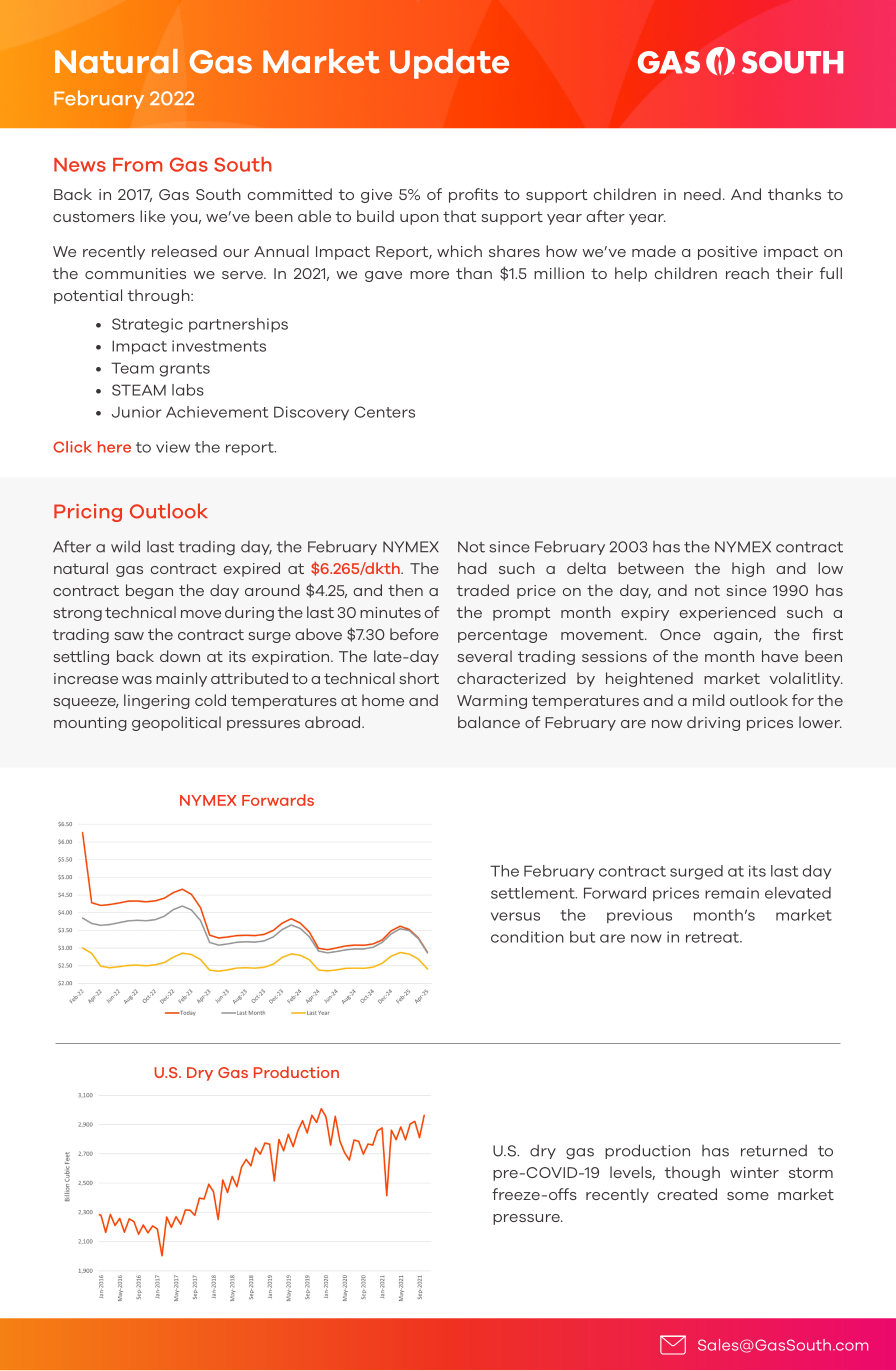 The image size is (896, 1371). Describe the element at coordinates (414, 634) in the page. I see `before` at that location.
